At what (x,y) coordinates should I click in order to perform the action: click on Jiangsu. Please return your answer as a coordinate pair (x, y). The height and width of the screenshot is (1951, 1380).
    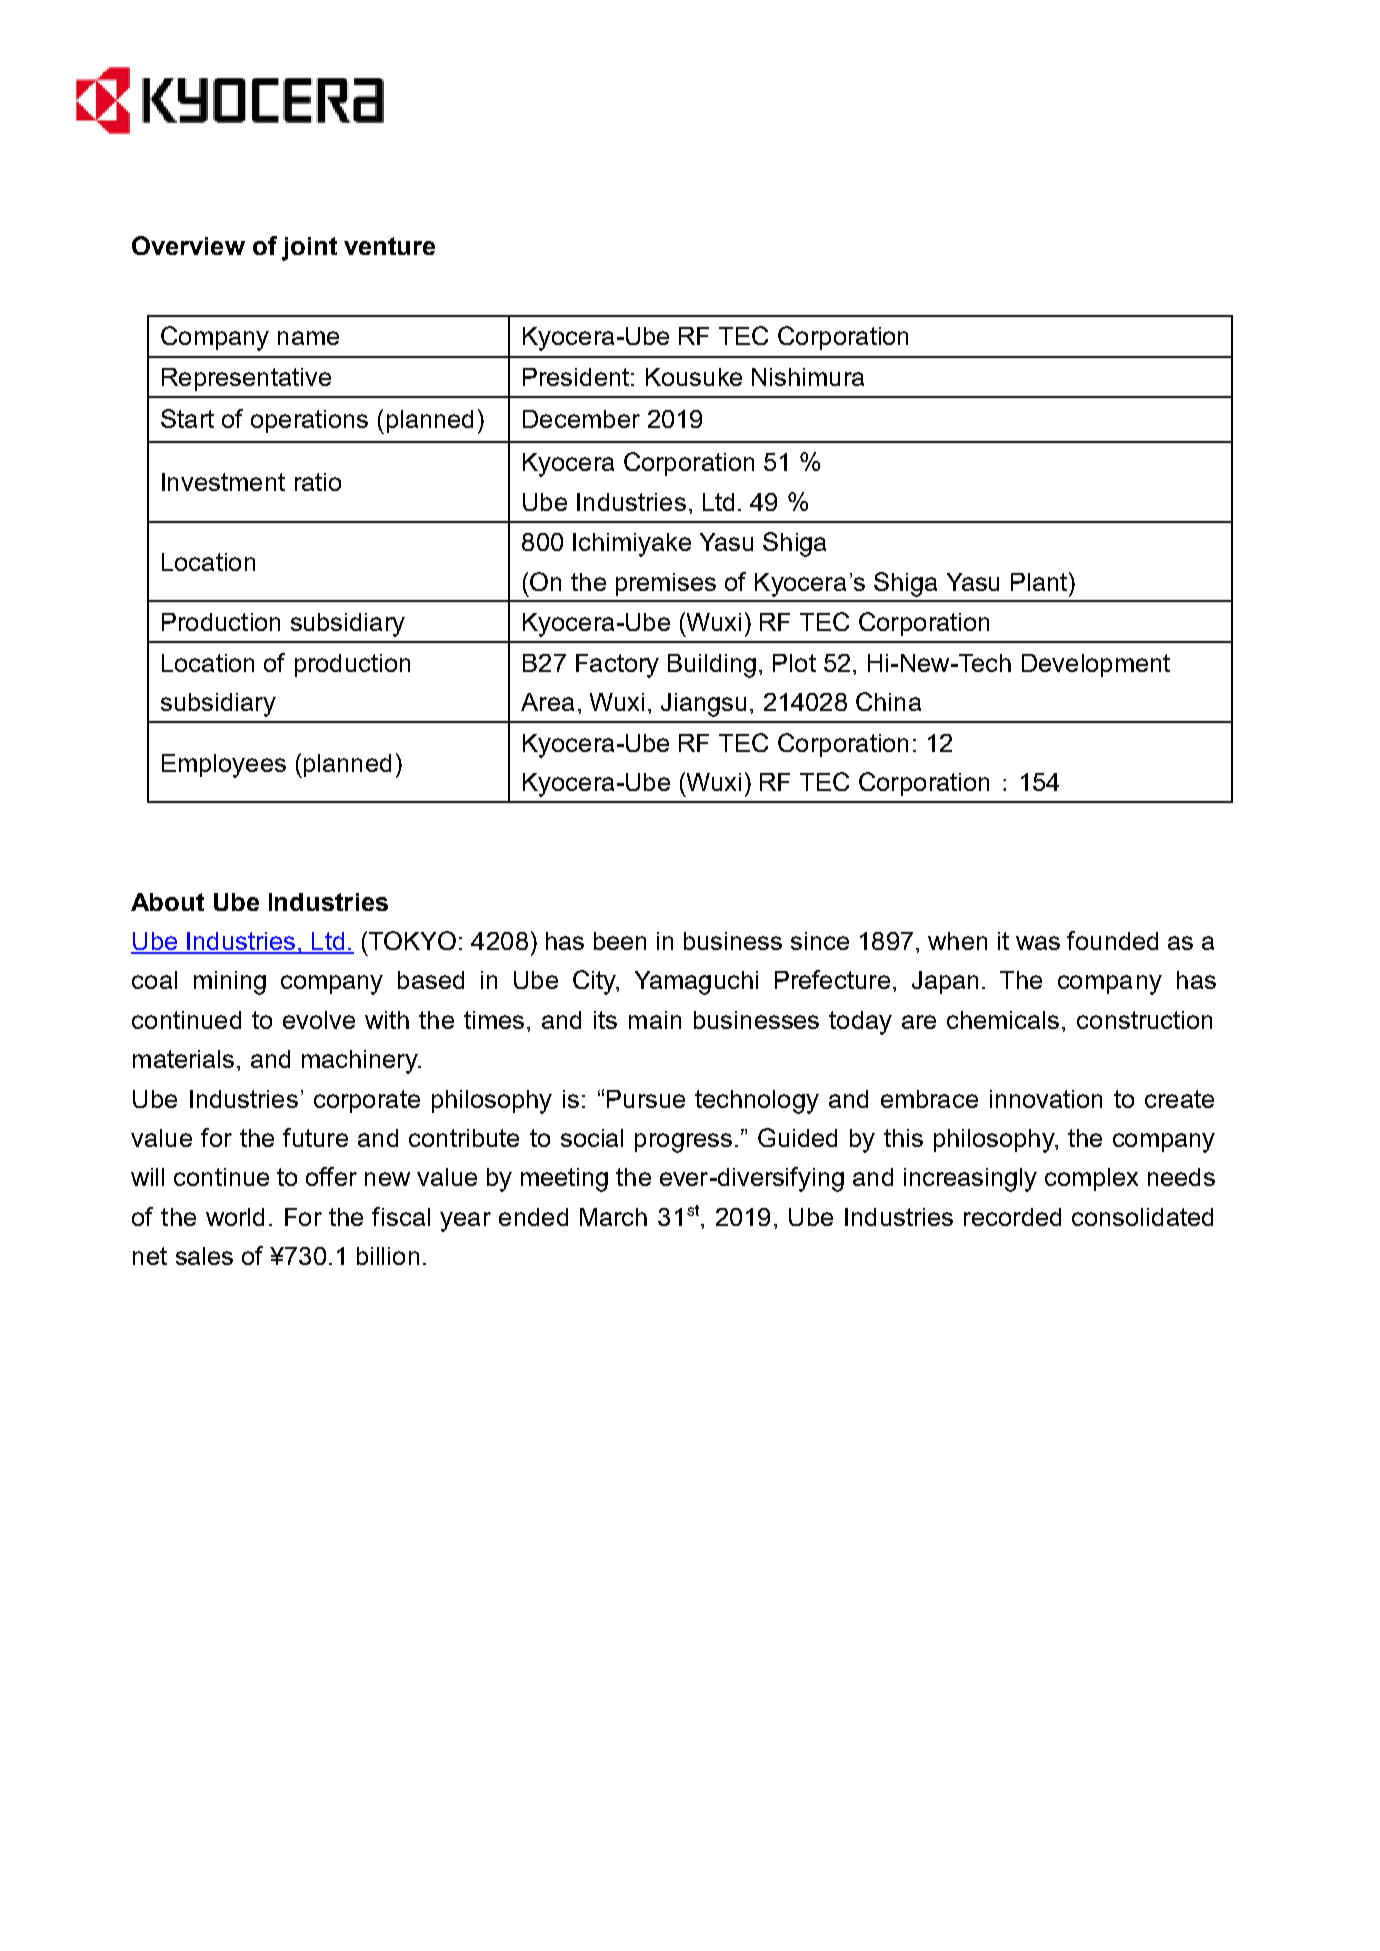
    Looking at the image, I should click on (703, 705).
